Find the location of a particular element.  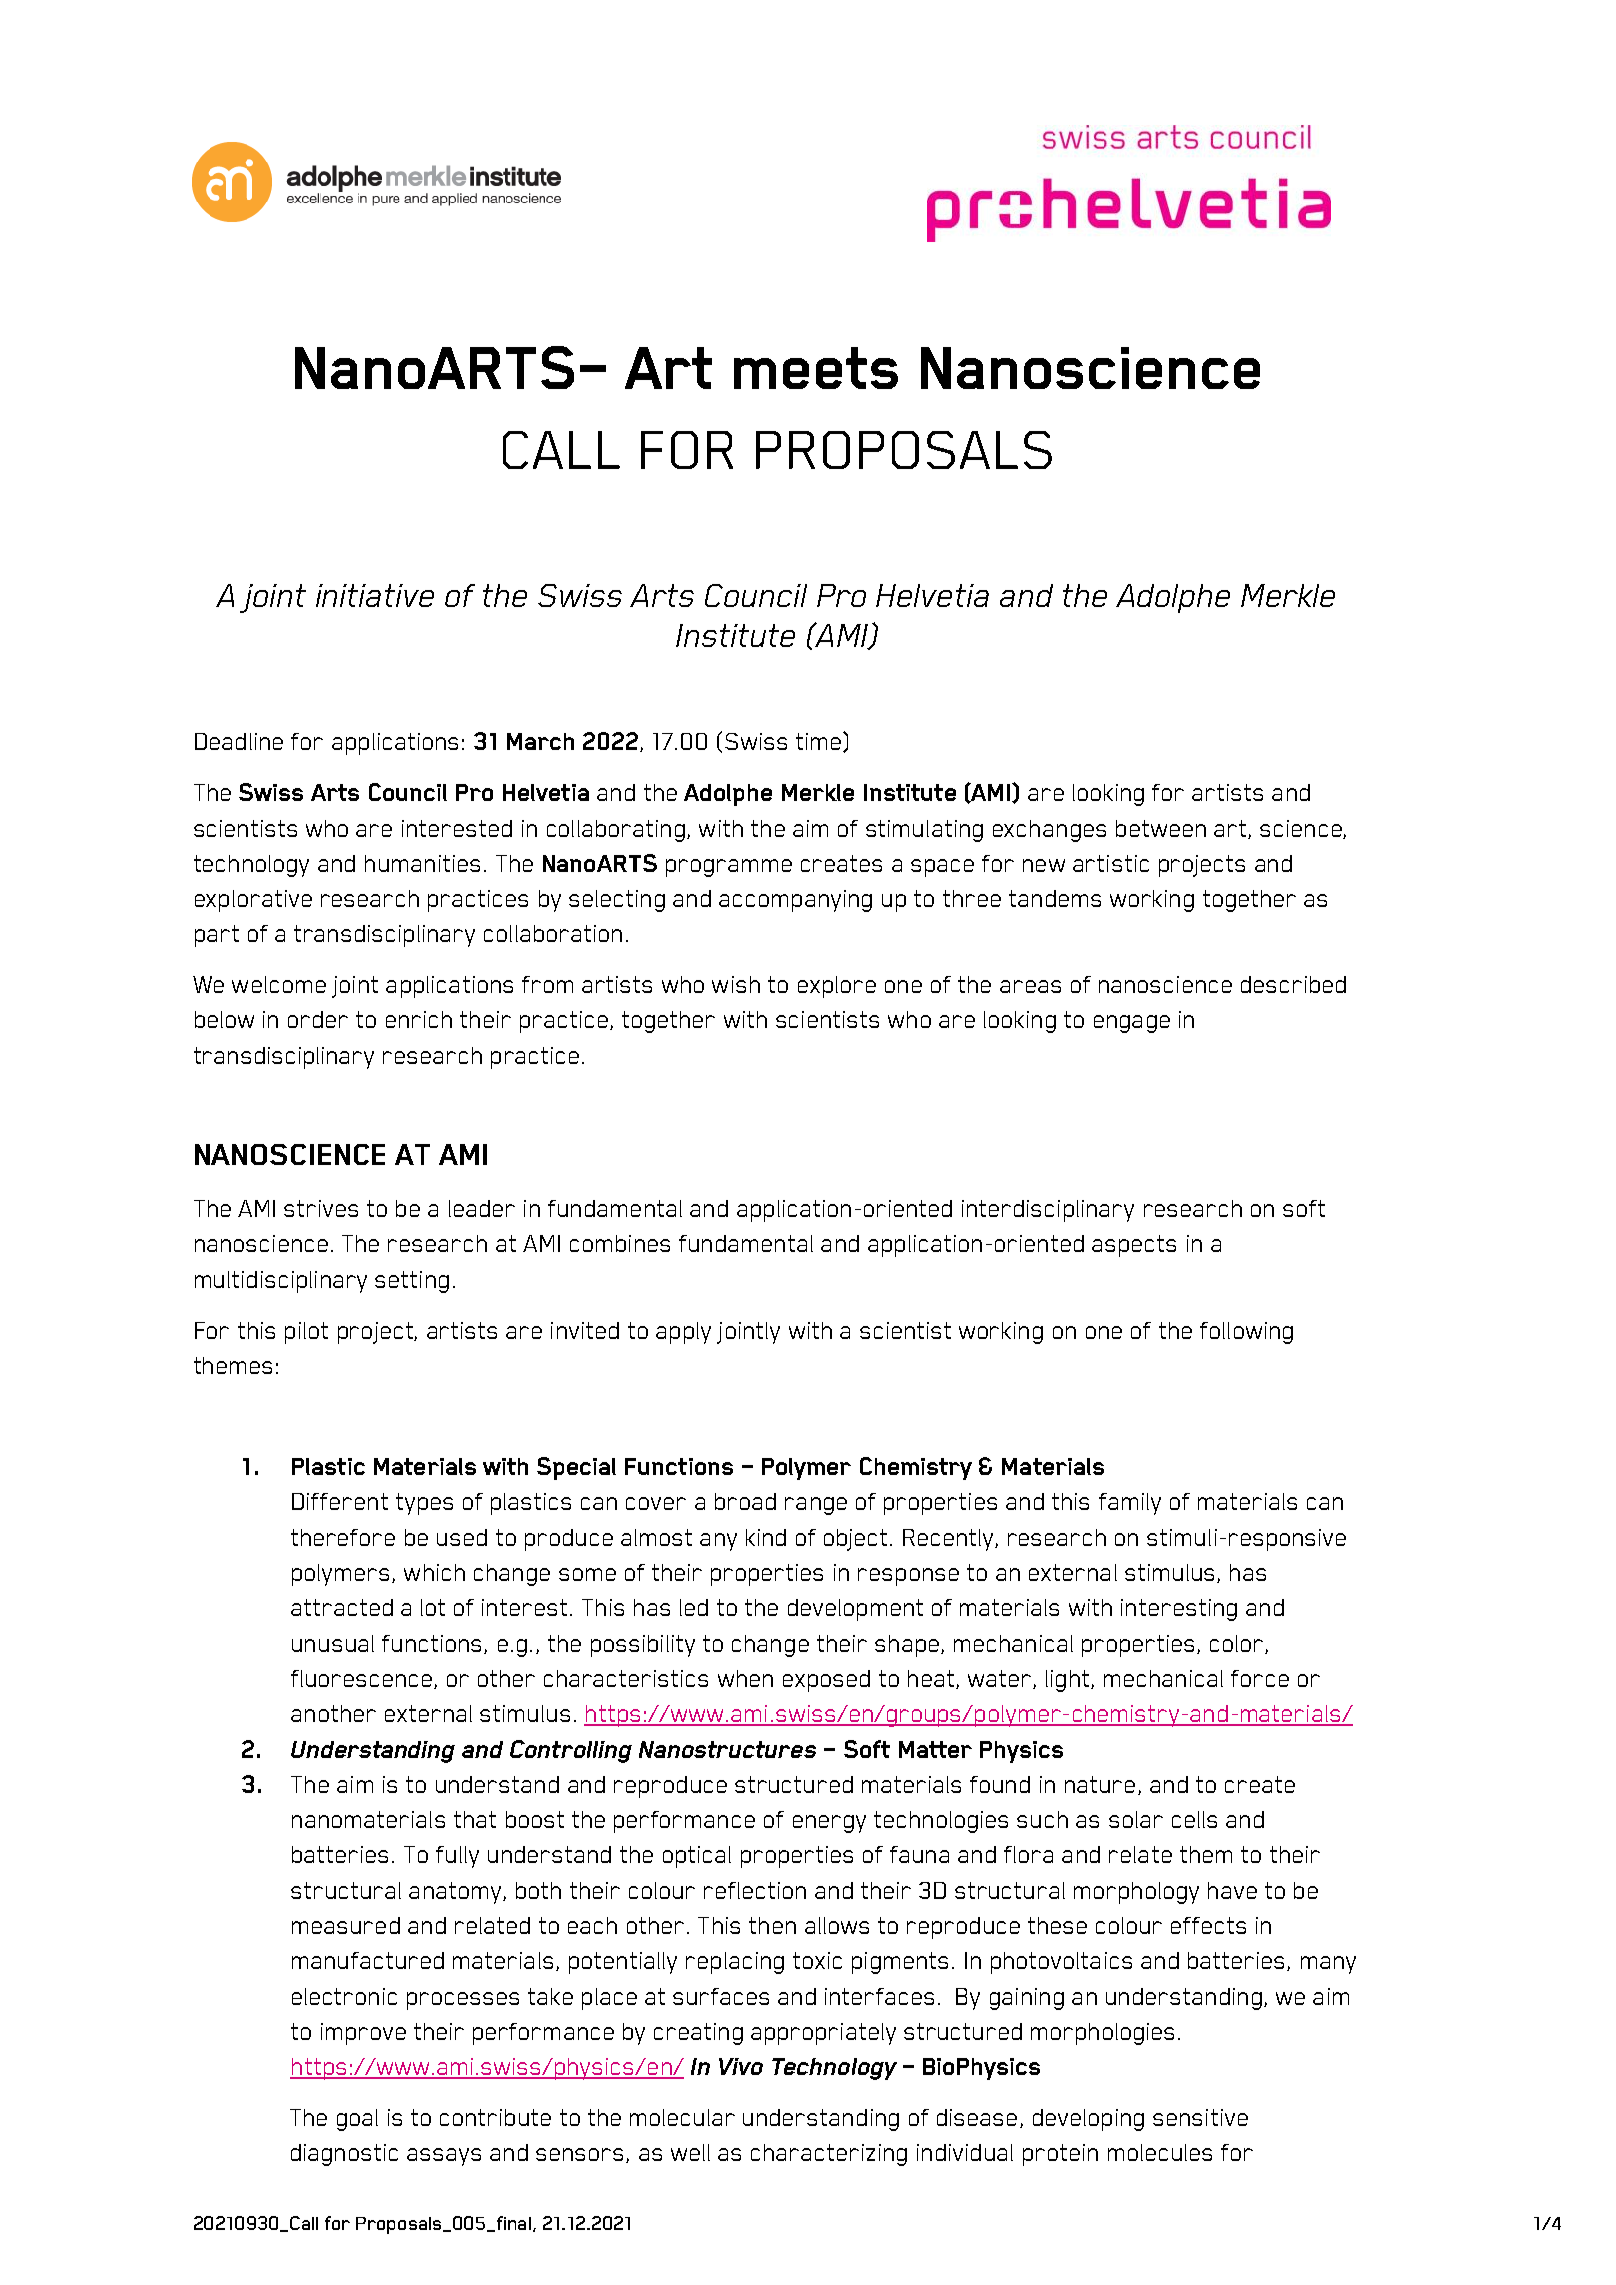

artistic is located at coordinates (1111, 863).
